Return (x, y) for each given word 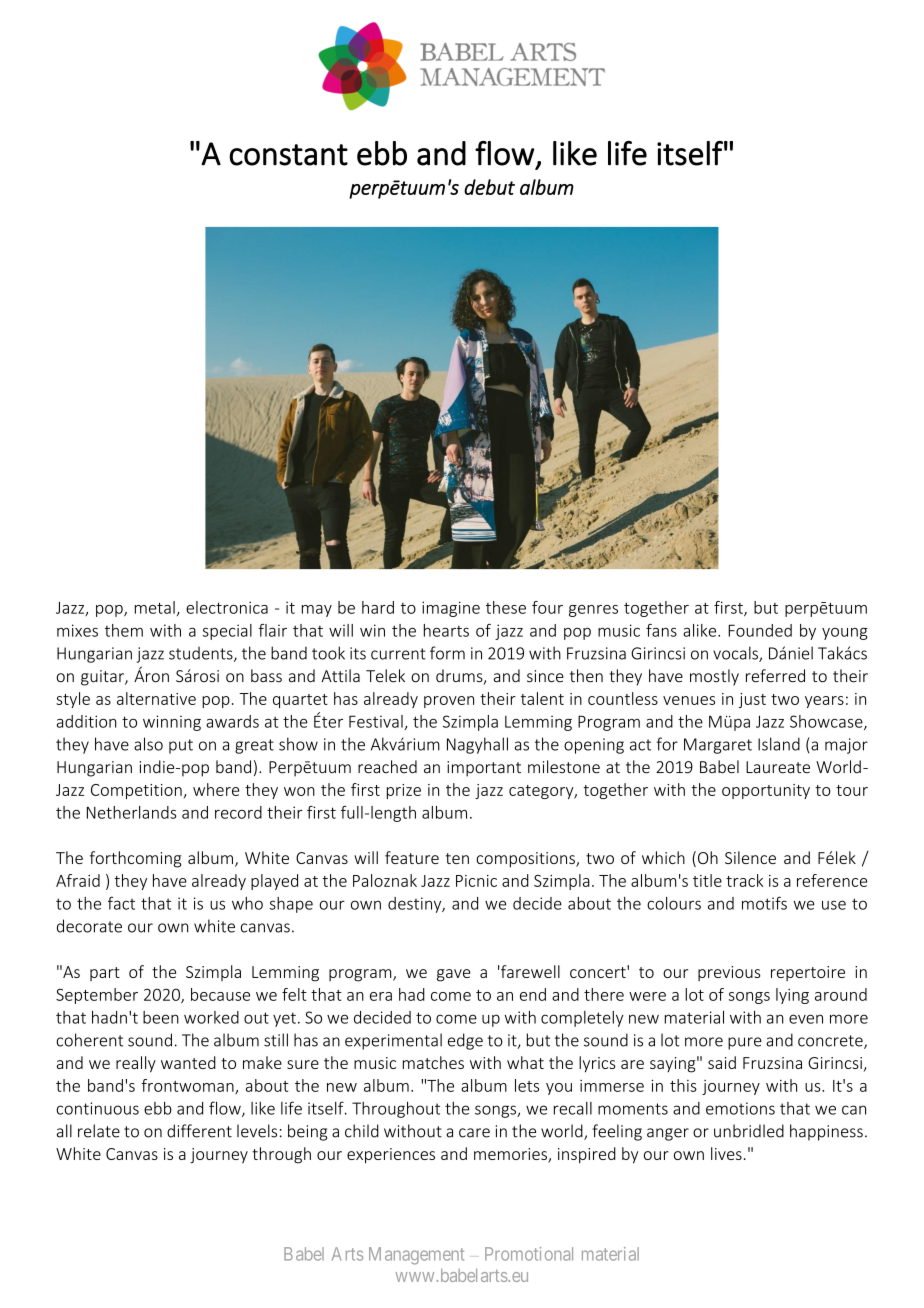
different (199, 1131)
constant (288, 155)
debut (489, 187)
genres (593, 611)
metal (155, 607)
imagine (451, 609)
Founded (760, 630)
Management (416, 1256)
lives (726, 1153)
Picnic (476, 881)
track (744, 880)
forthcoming (135, 859)
